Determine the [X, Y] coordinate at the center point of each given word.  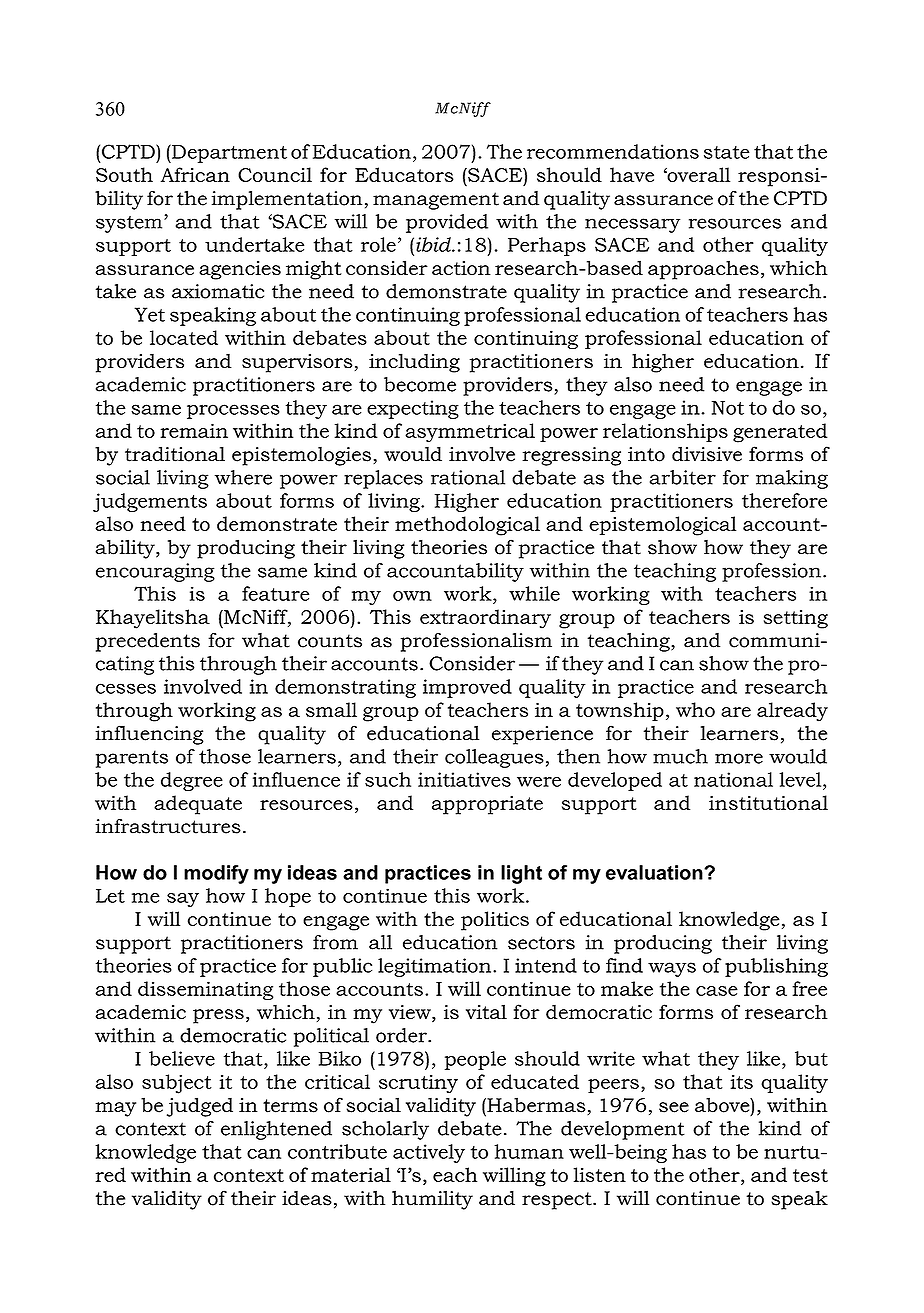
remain [194, 430]
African [195, 174]
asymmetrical [470, 433]
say [183, 900]
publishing [776, 967]
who [695, 709]
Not [728, 408]
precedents [148, 642]
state [727, 152]
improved [467, 688]
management [436, 201]
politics [495, 921]
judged [200, 1107]
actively [429, 1153]
